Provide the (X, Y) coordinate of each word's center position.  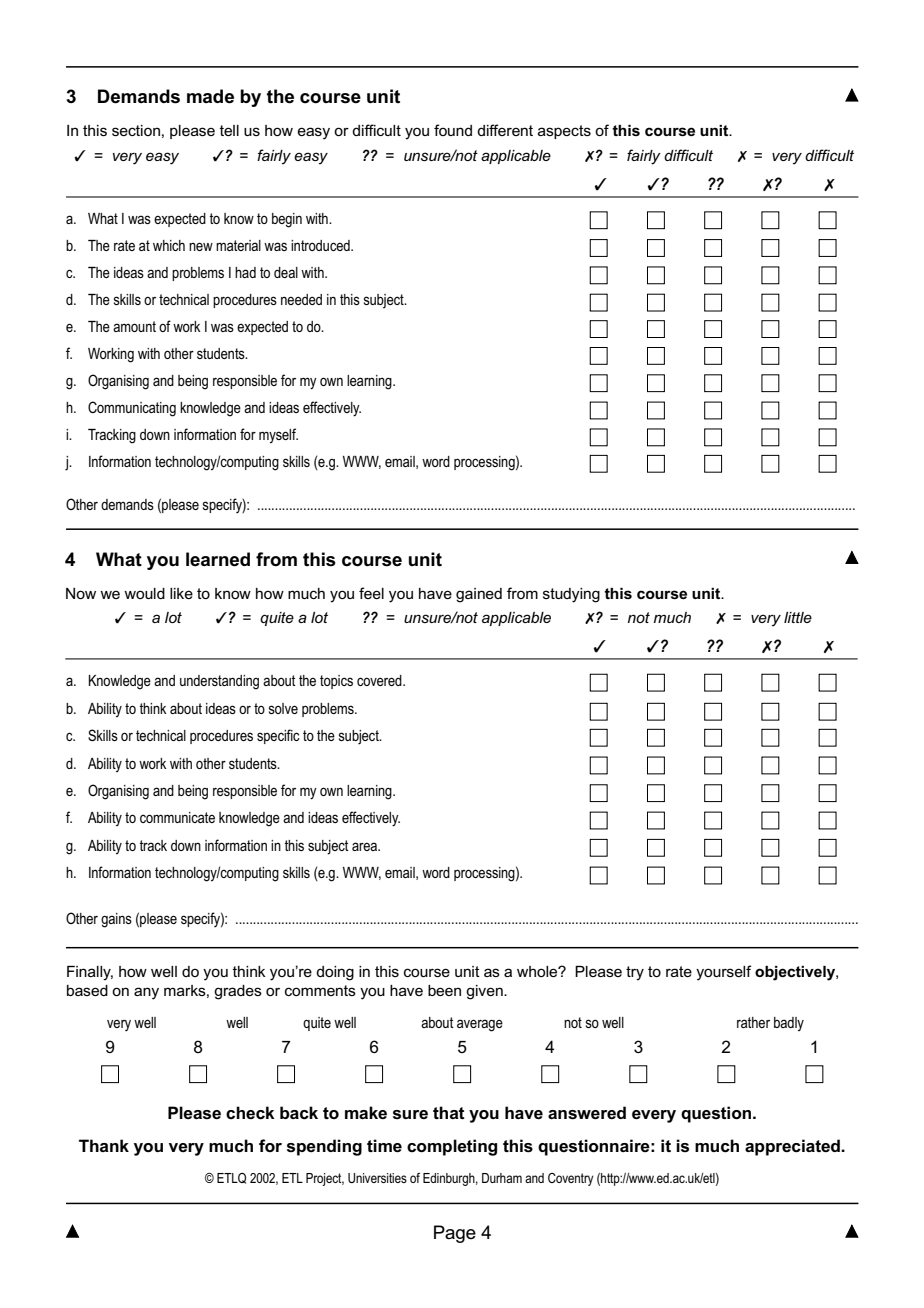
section (136, 130)
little (798, 617)
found (453, 130)
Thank (104, 1145)
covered (380, 680)
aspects (564, 132)
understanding (219, 682)
